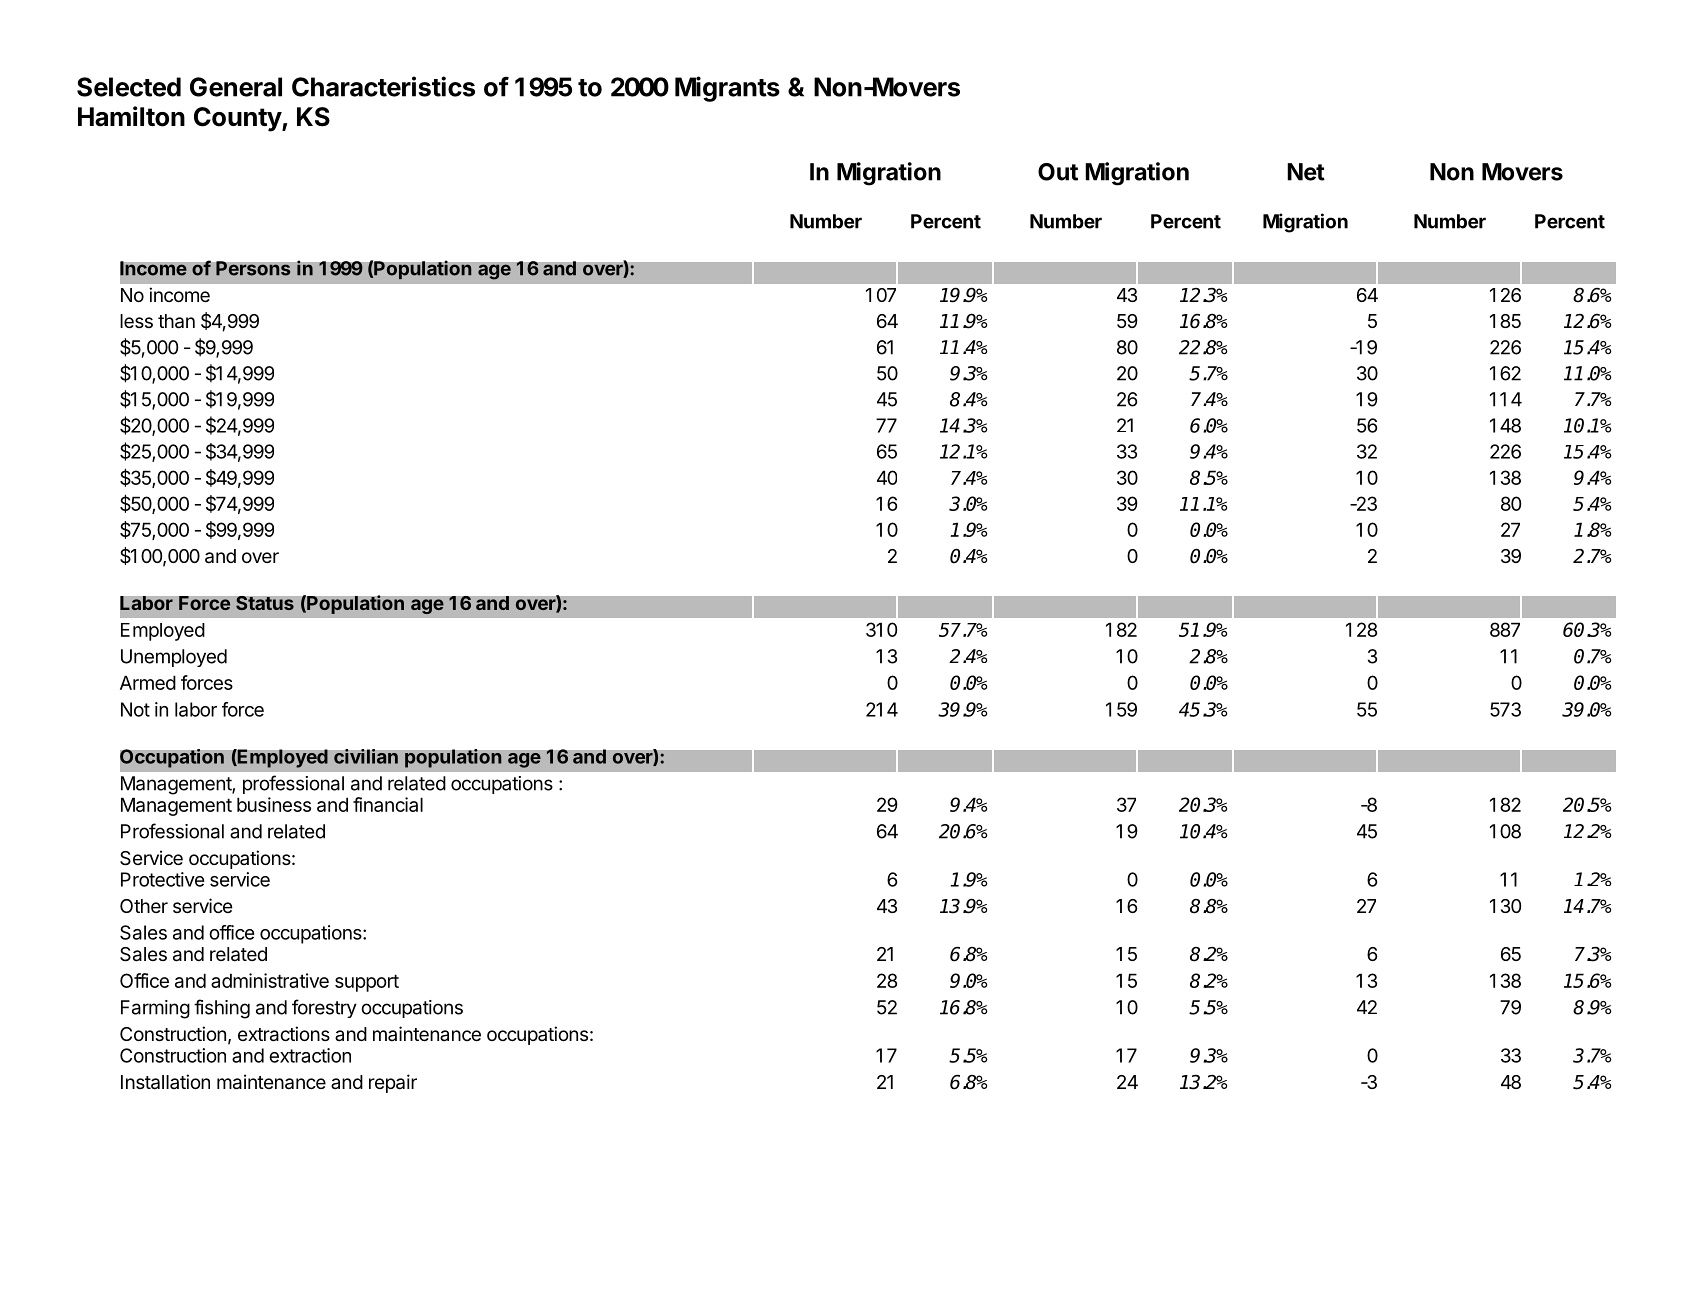 This image has height=1305, width=1689. Describe the element at coordinates (324, 1008) in the image. I see `forestry` at that location.
